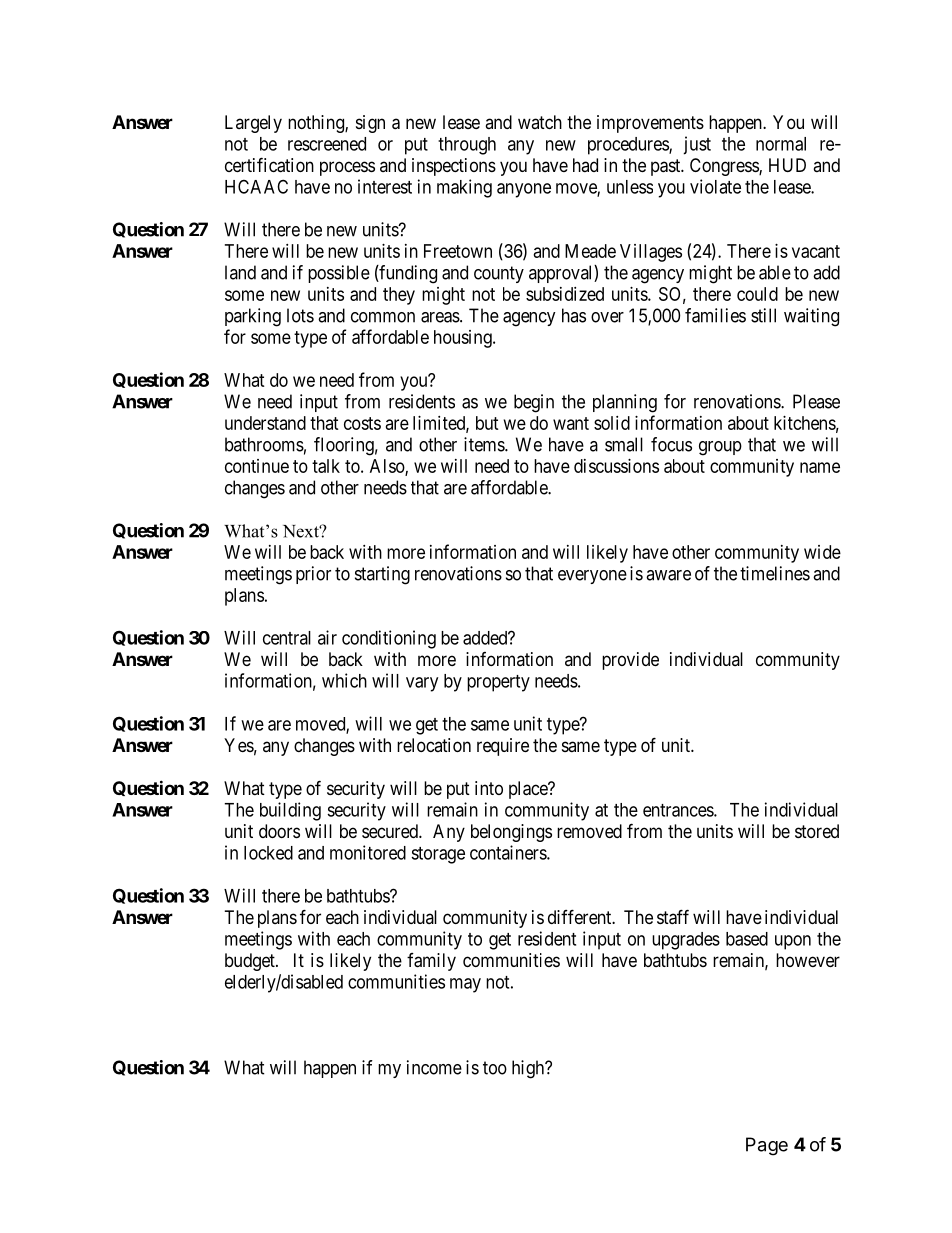 The image size is (952, 1233). I want to click on begin, so click(534, 403).
